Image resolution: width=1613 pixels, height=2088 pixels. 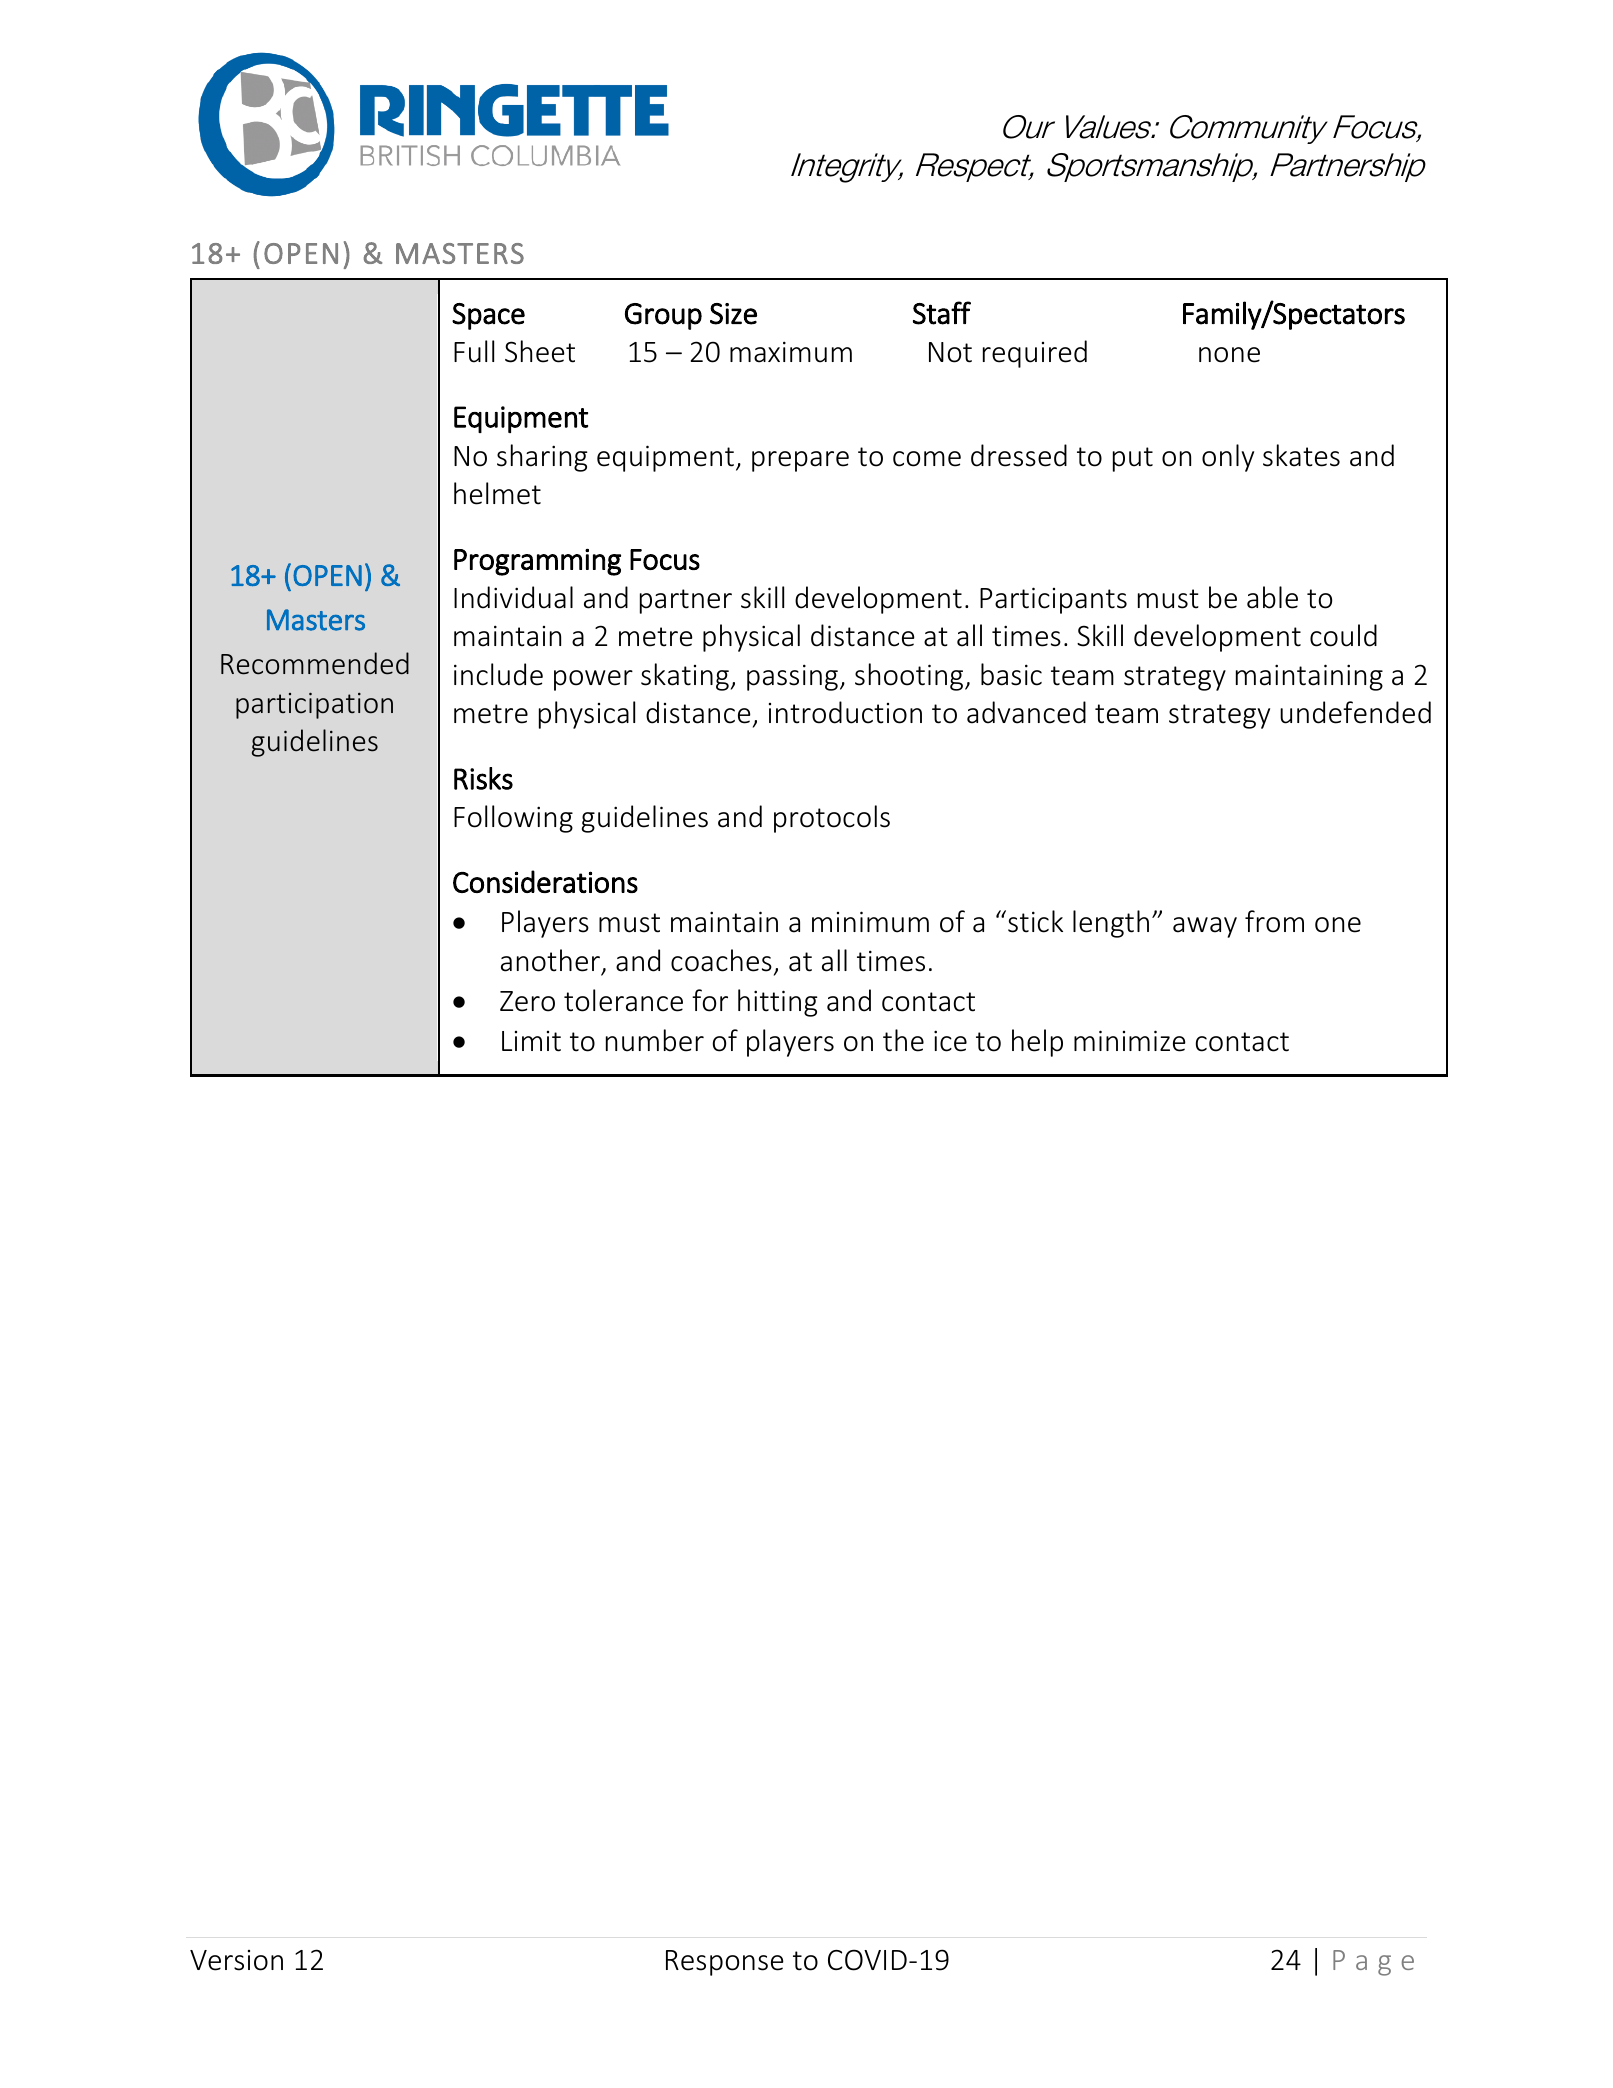 I want to click on hitting, so click(x=778, y=1003).
